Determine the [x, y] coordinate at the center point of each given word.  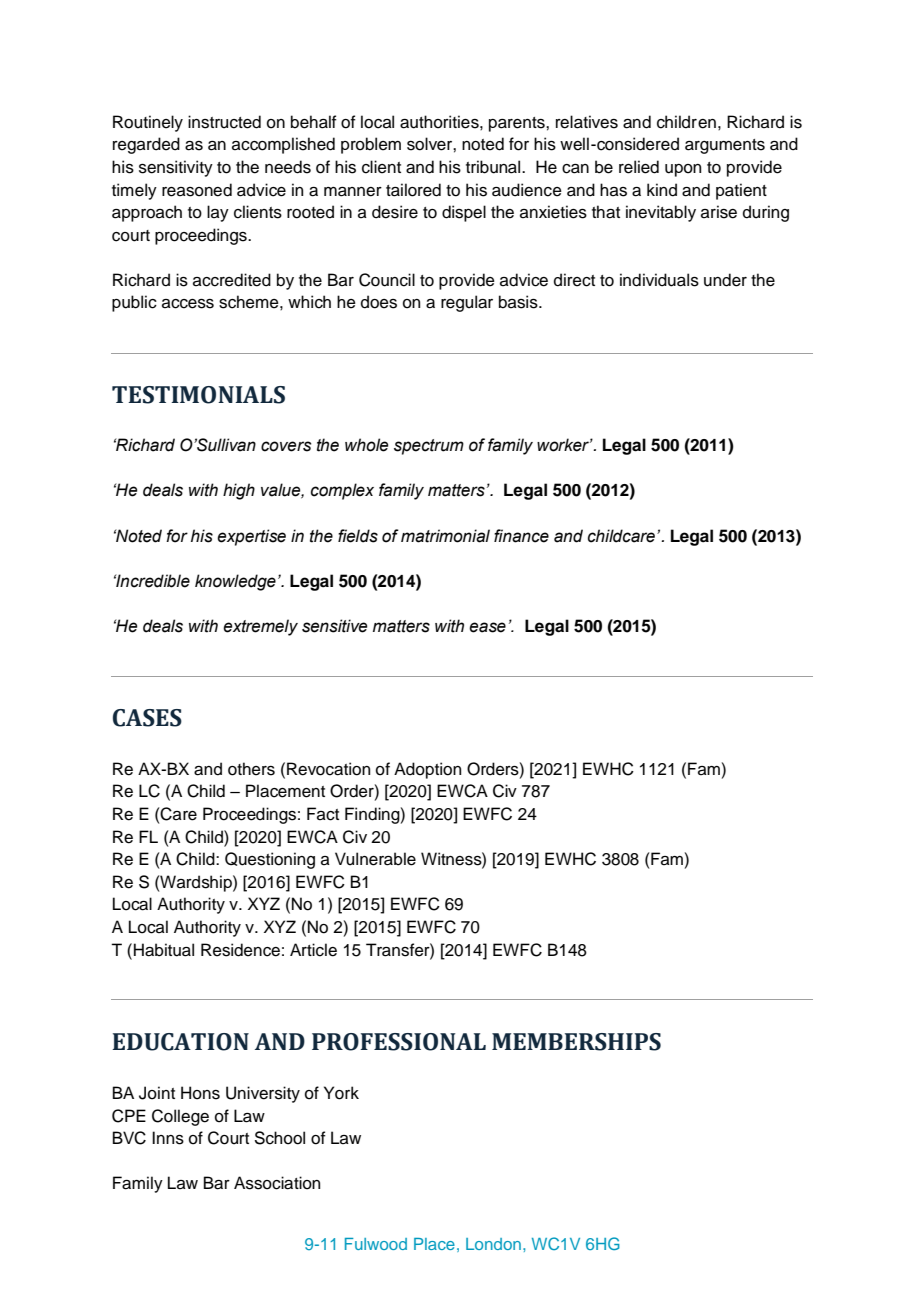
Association [277, 1183]
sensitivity [176, 168]
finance [521, 536]
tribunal [494, 167]
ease [487, 627]
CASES [147, 718]
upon [683, 170]
